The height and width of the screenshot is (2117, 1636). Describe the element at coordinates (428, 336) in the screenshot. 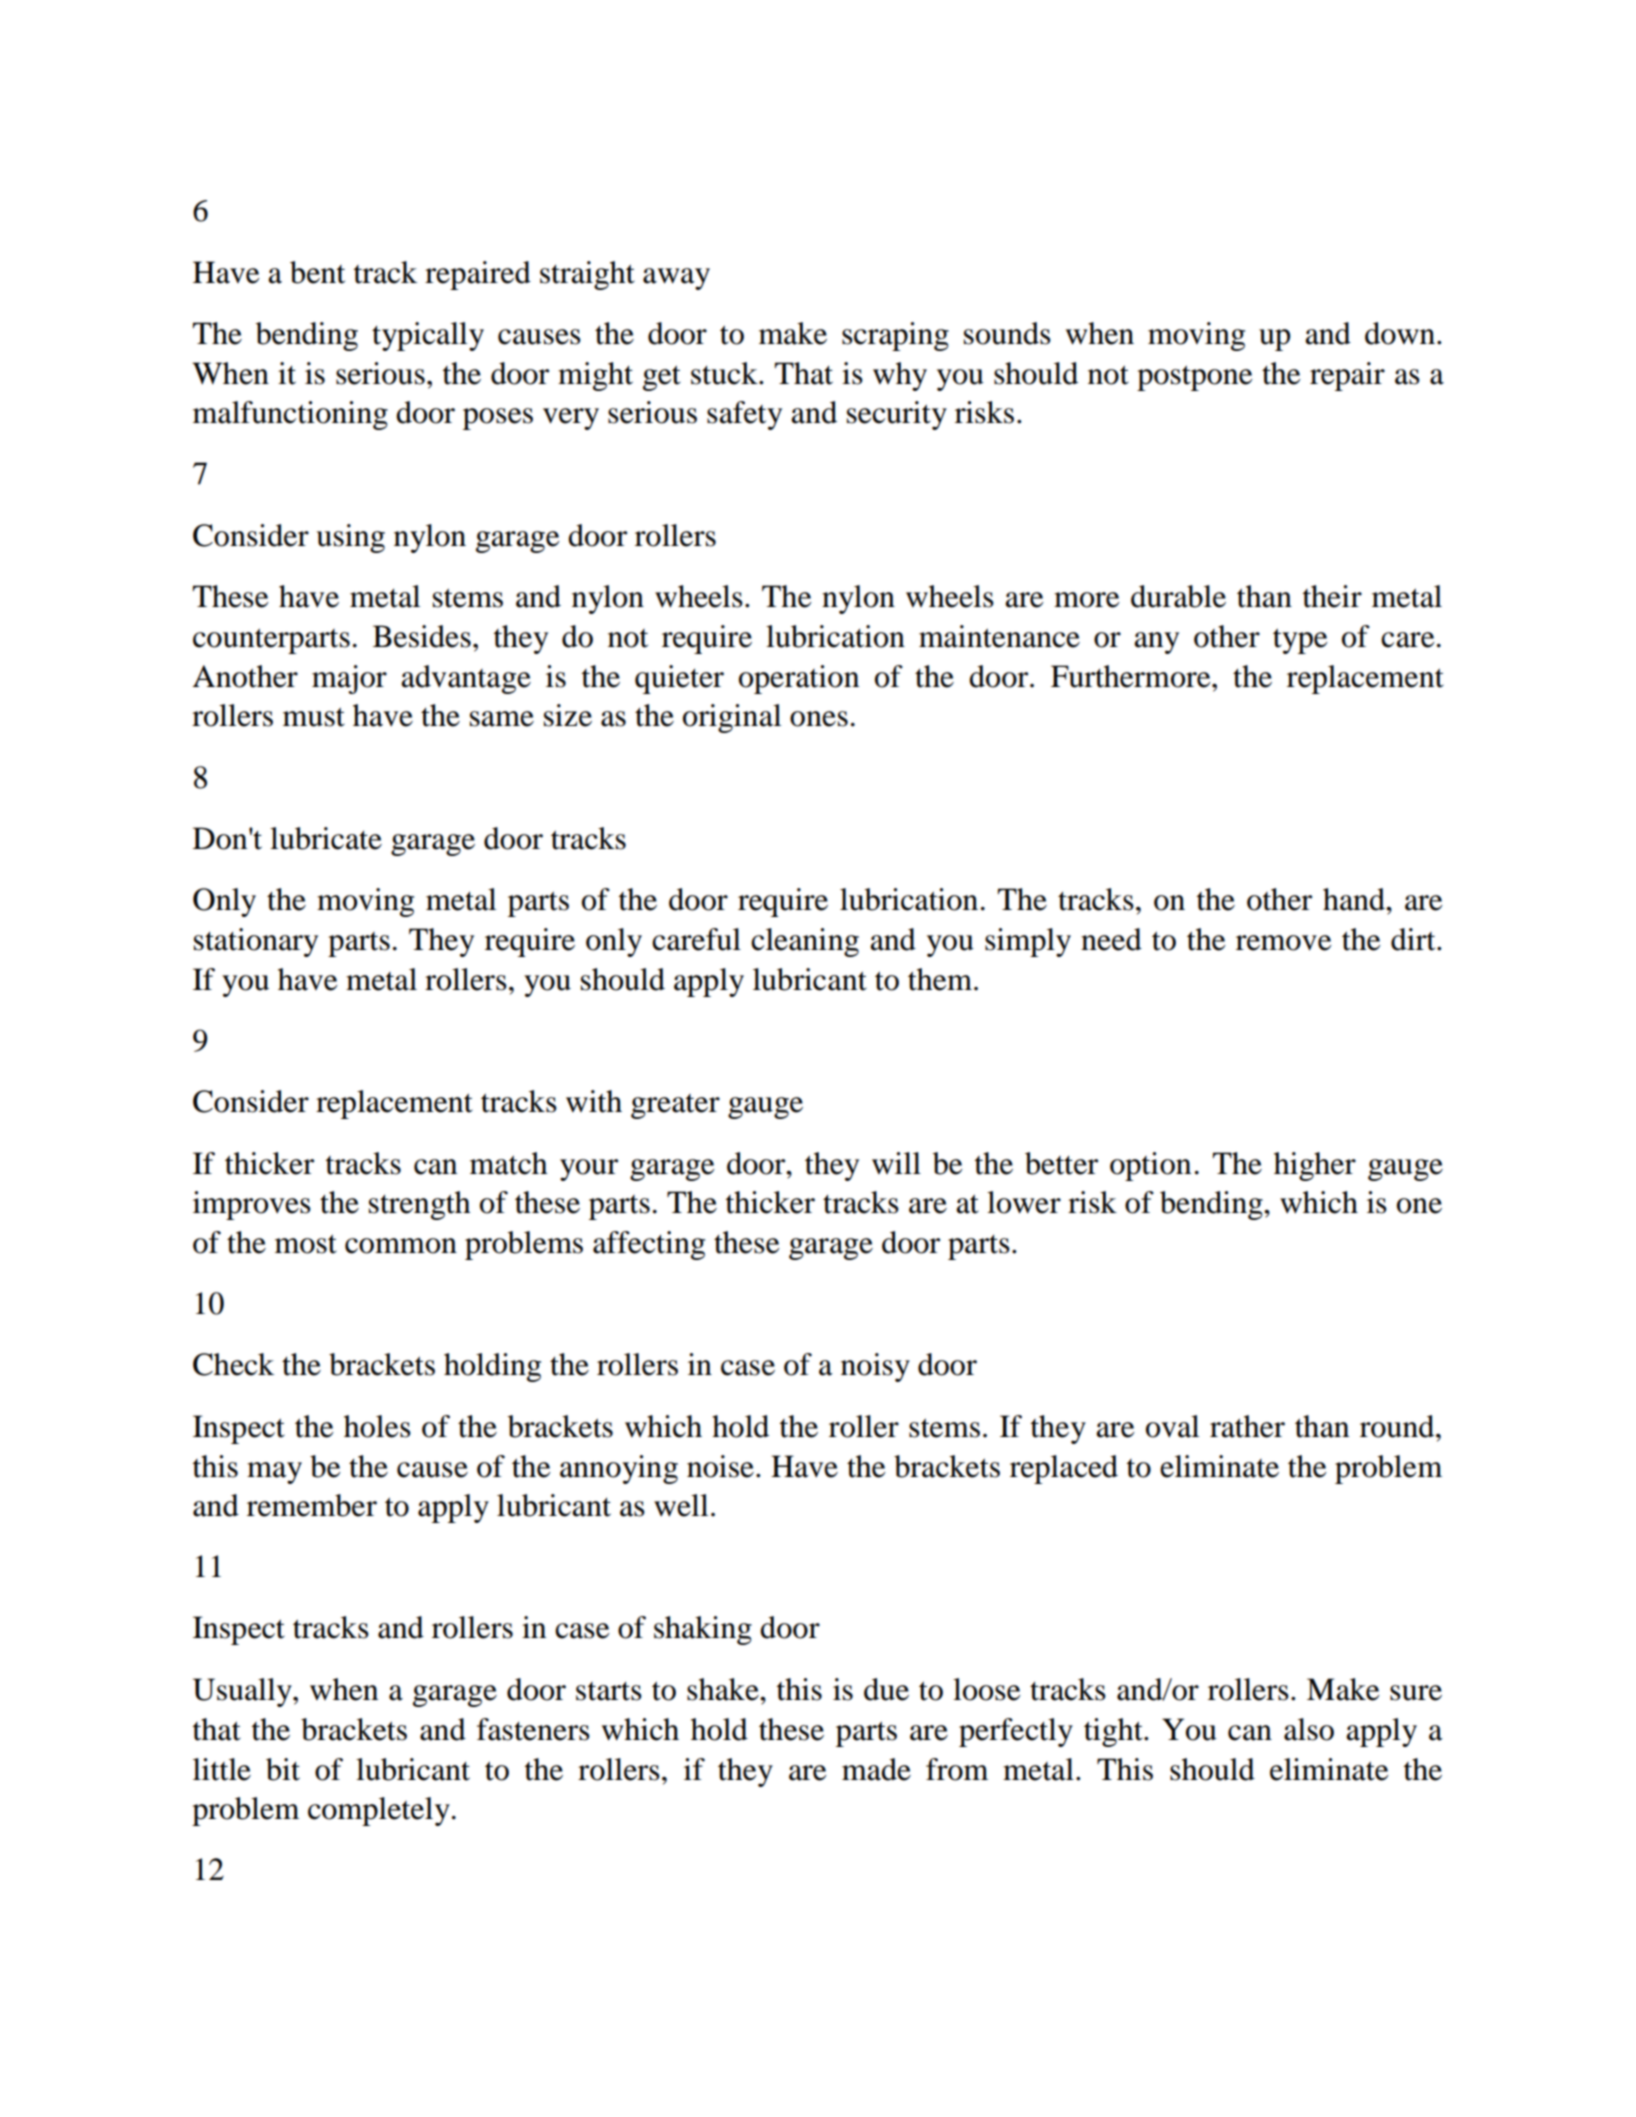

I see `typically` at that location.
